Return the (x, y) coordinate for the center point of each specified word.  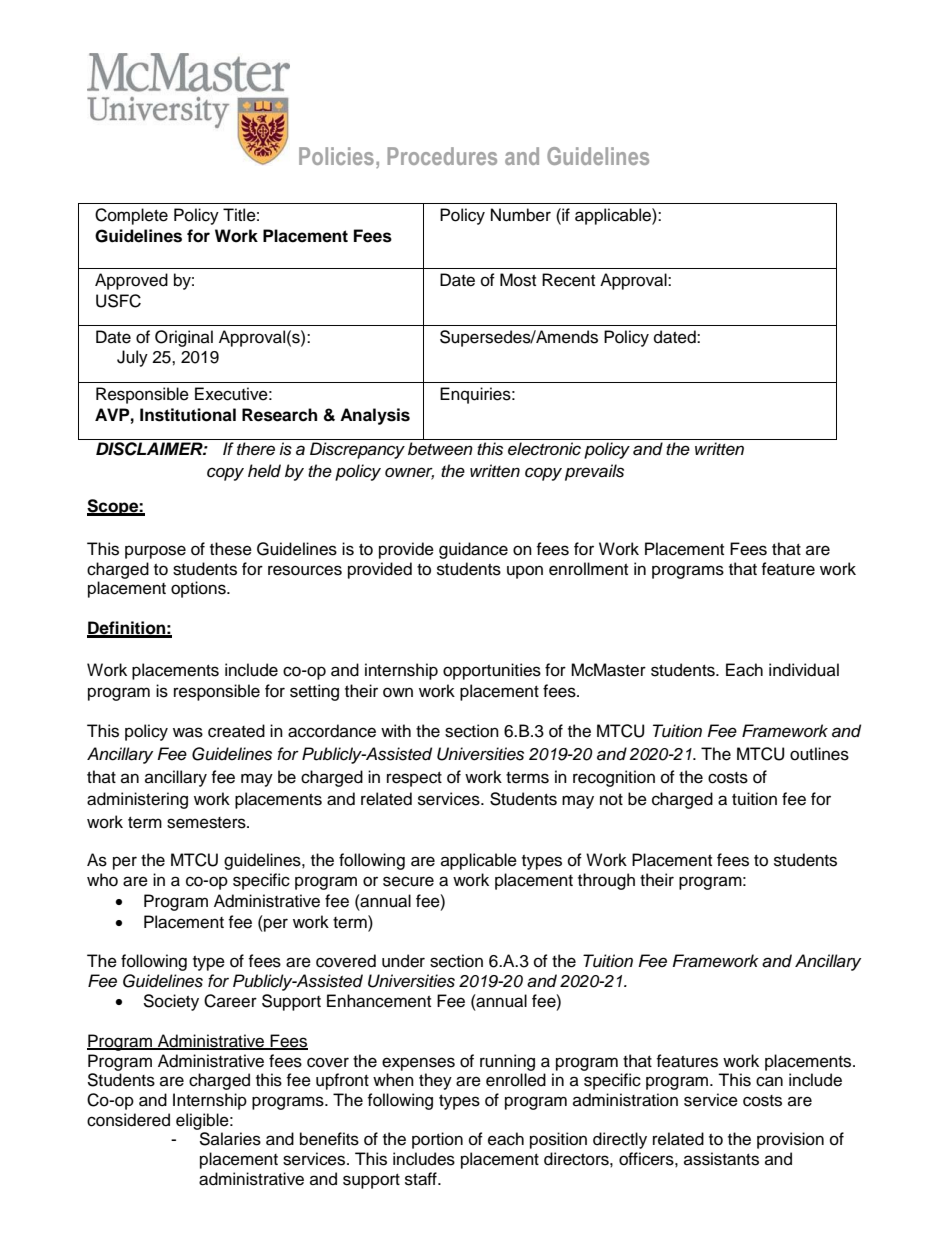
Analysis (375, 416)
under (403, 961)
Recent (568, 280)
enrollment (588, 569)
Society (171, 1002)
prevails (594, 472)
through (606, 881)
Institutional (188, 415)
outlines (819, 754)
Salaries (230, 1139)
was (188, 732)
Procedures (442, 156)
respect (414, 779)
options (199, 589)
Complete (131, 216)
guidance (473, 550)
